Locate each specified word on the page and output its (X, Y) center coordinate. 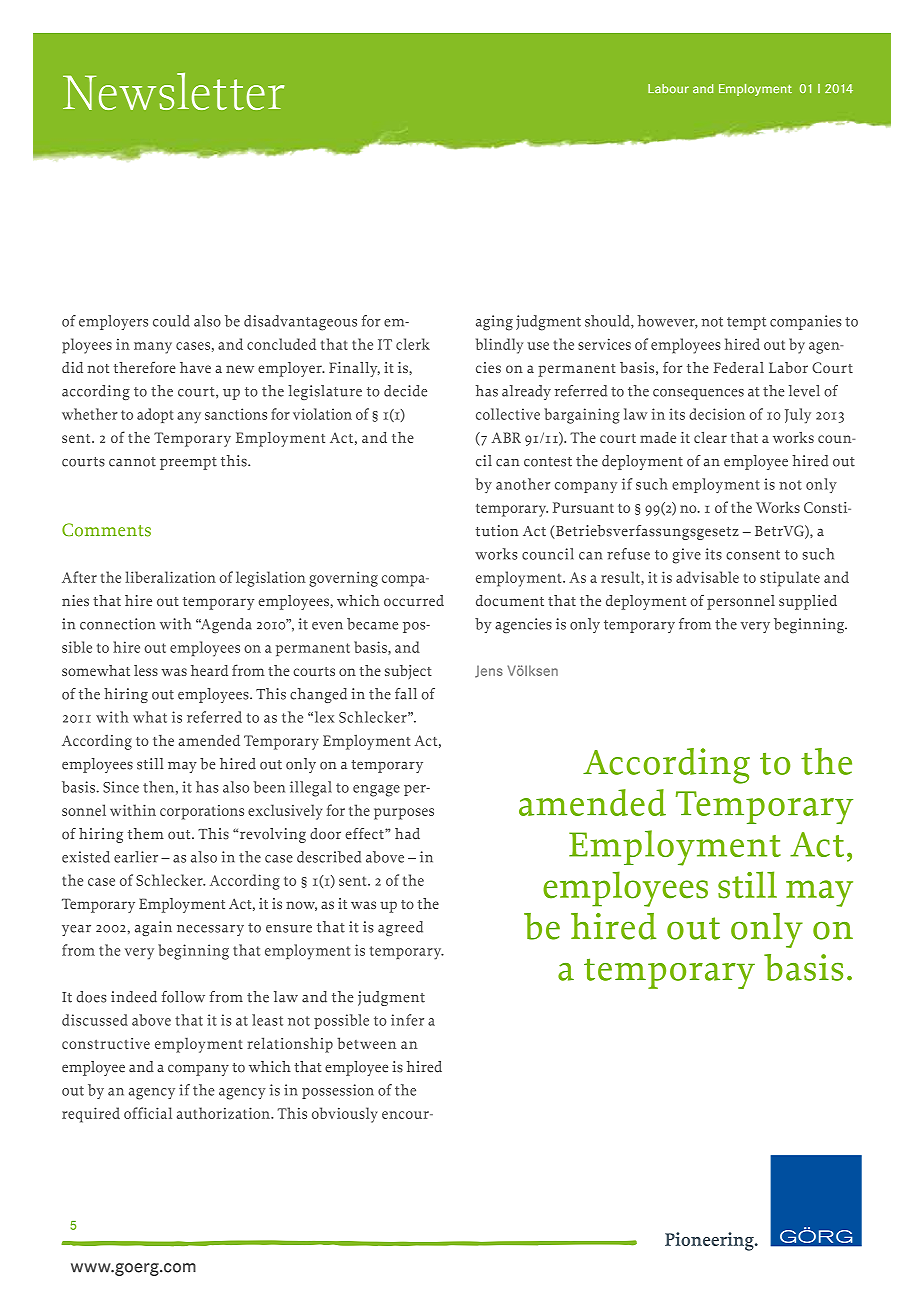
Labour (668, 89)
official (148, 1113)
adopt (155, 415)
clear (710, 437)
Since (121, 787)
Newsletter (173, 91)
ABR (506, 437)
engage (376, 791)
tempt (746, 323)
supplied (808, 602)
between (366, 1043)
